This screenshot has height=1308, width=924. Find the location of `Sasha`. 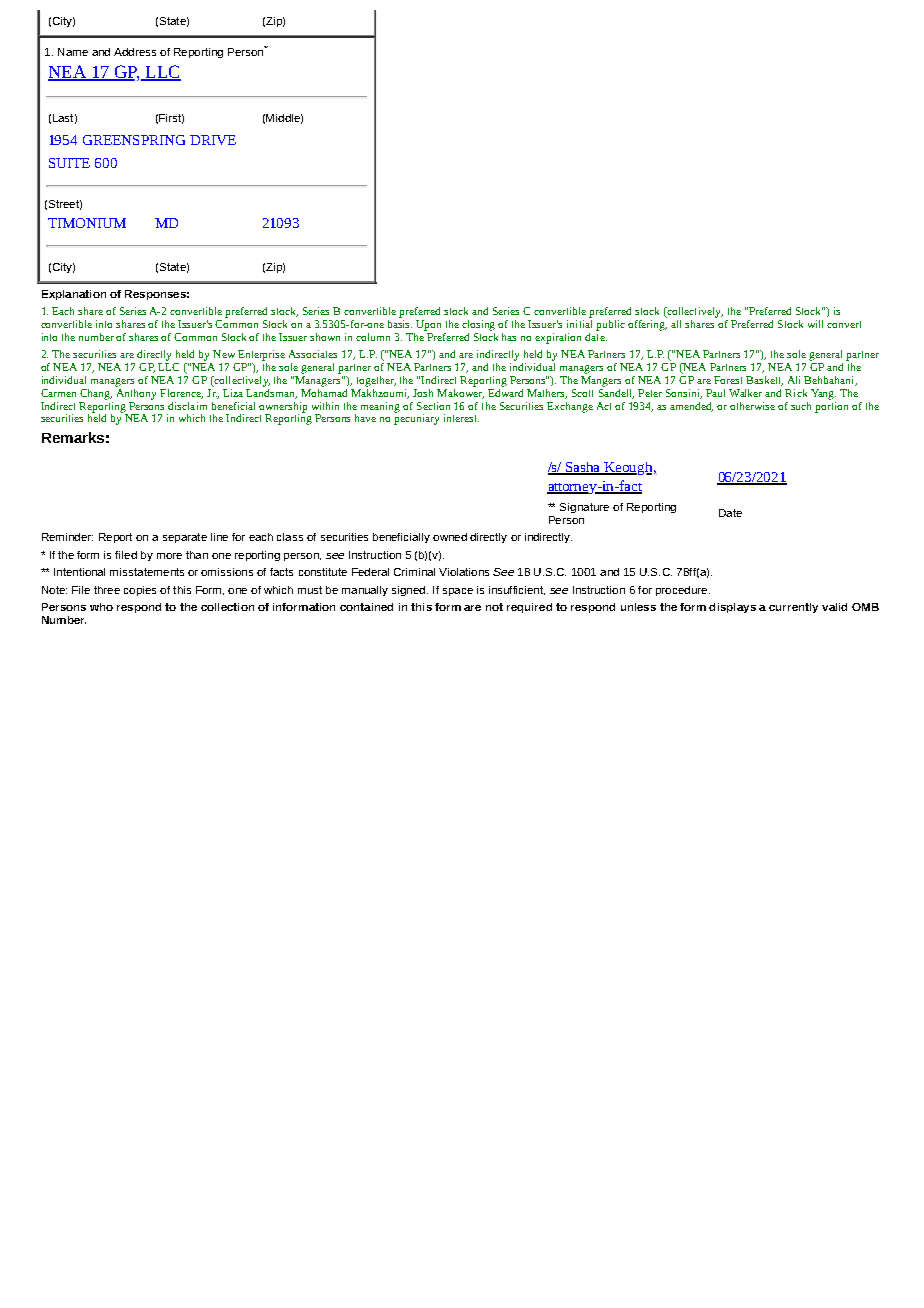

Sasha is located at coordinates (583, 468).
